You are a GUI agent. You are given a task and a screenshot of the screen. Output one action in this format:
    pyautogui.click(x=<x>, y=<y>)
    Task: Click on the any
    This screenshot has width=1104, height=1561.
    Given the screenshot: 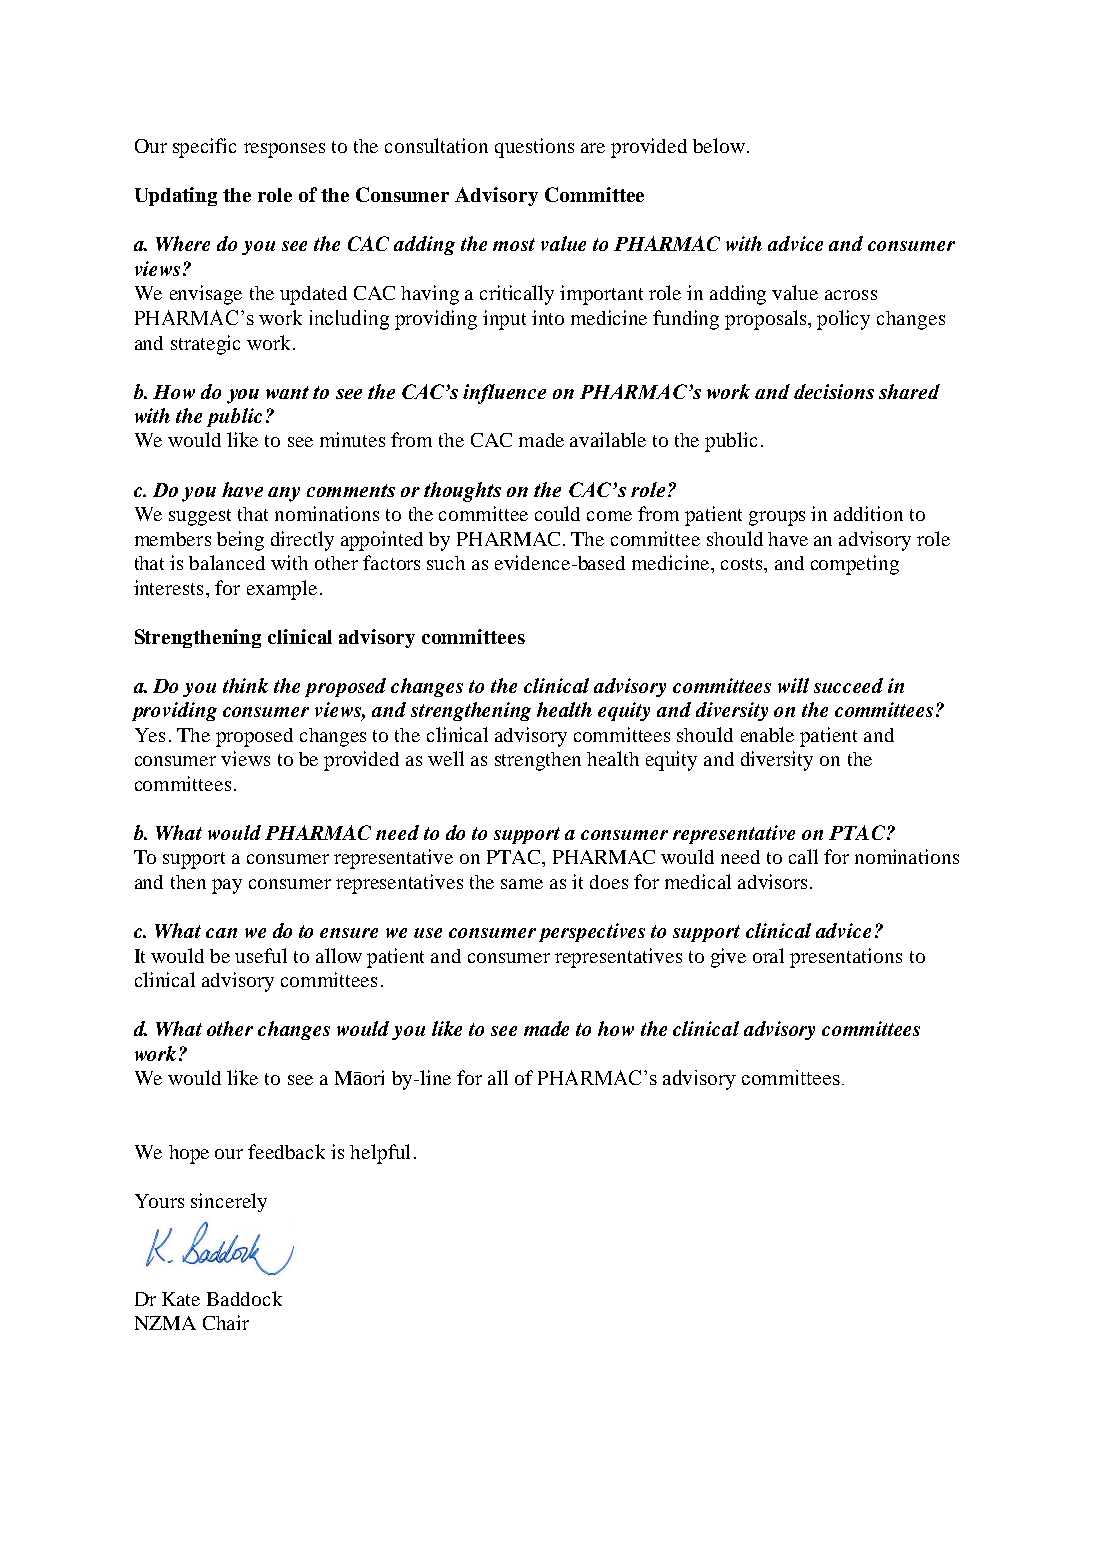 What is the action you would take?
    pyautogui.click(x=284, y=494)
